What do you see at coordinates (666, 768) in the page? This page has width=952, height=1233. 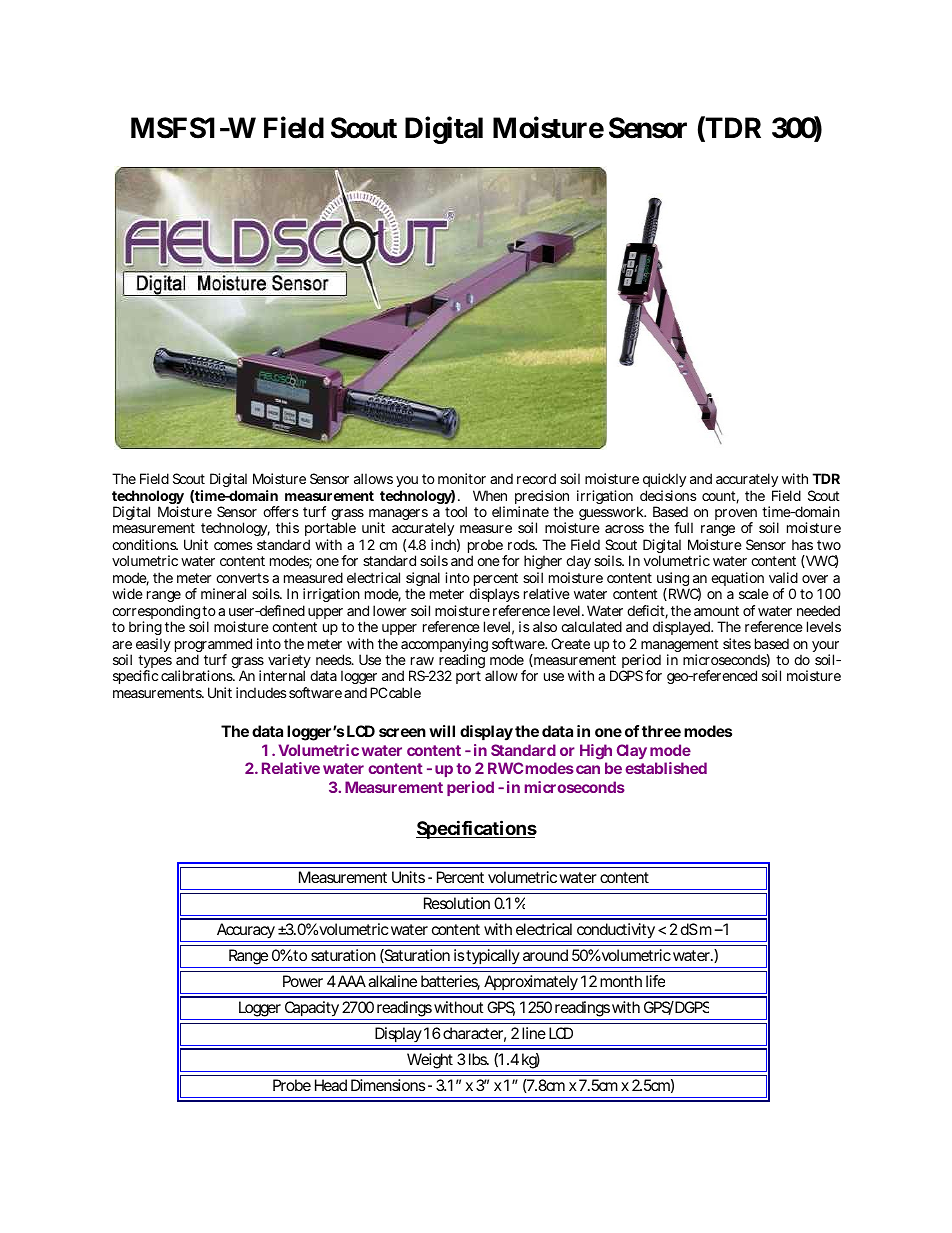 I see `established` at bounding box center [666, 768].
